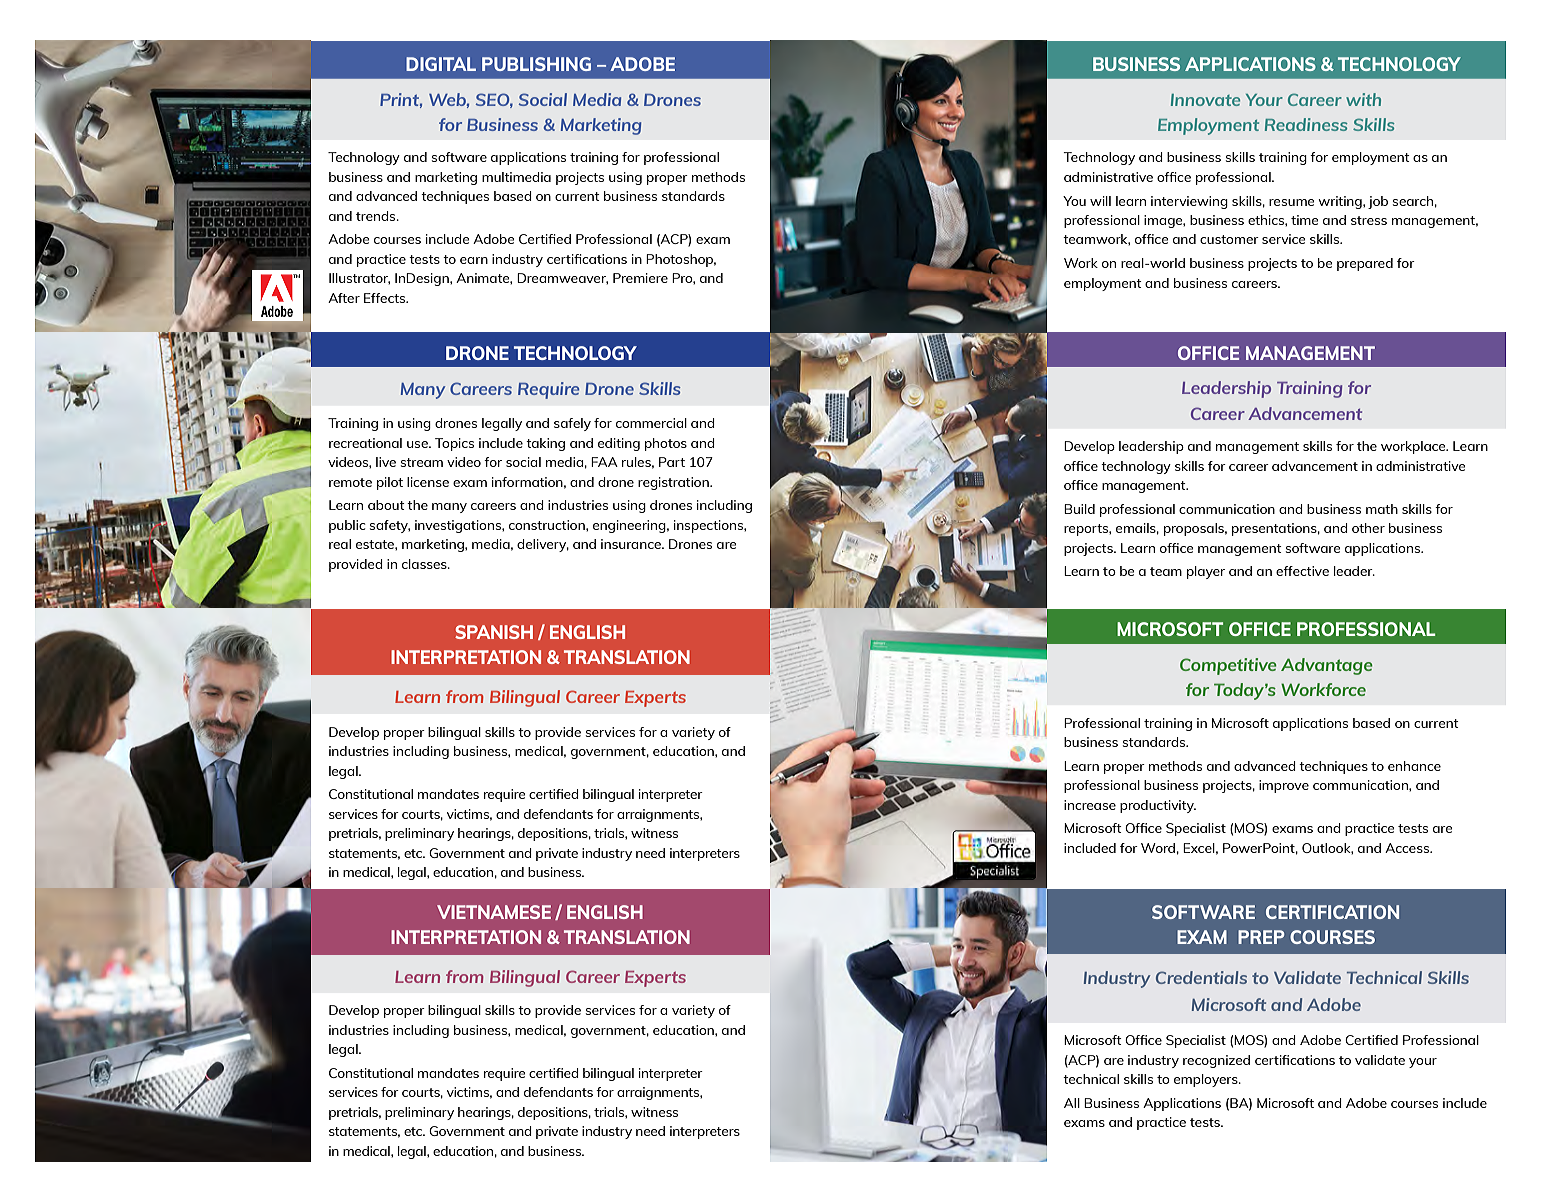 Image resolution: width=1541 pixels, height=1190 pixels. Describe the element at coordinates (1382, 509) in the screenshot. I see `math` at that location.
